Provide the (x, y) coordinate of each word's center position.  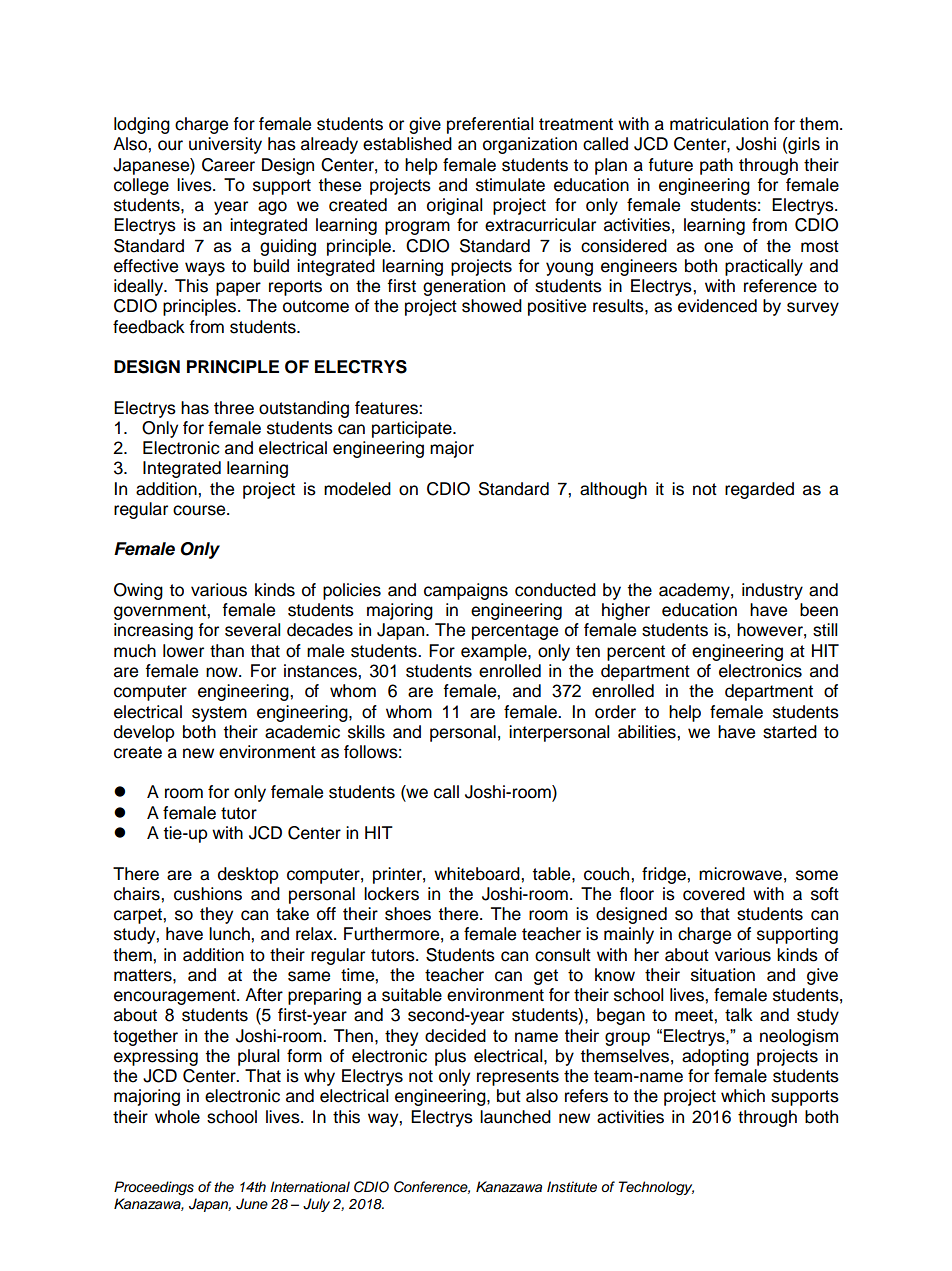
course (200, 510)
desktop (248, 875)
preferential (490, 125)
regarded (759, 490)
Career (228, 165)
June (252, 1204)
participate (413, 429)
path (716, 166)
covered (714, 894)
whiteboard (478, 874)
